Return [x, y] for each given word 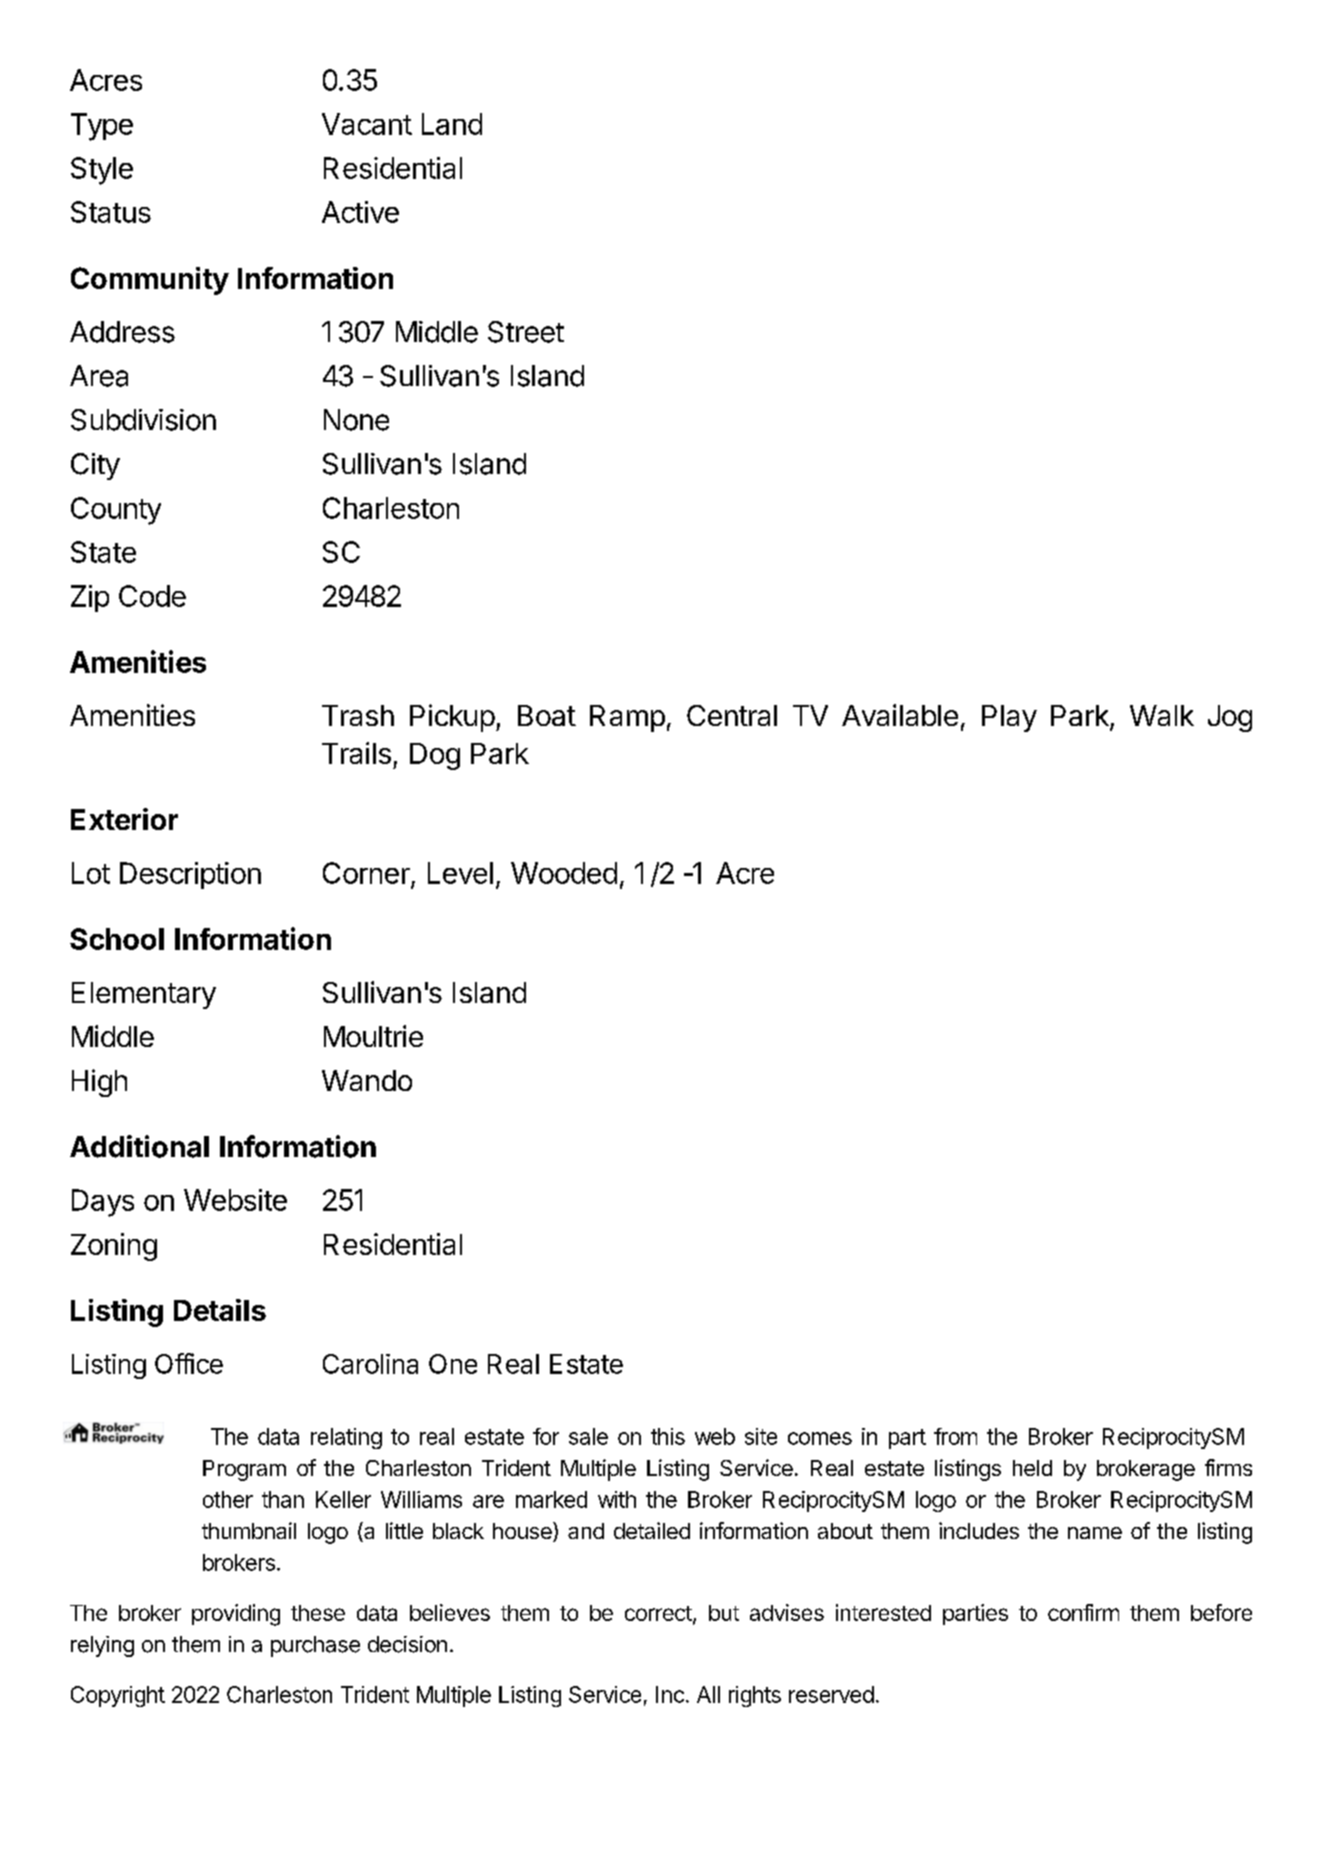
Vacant [367, 124]
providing [236, 1615]
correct [658, 1613]
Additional [139, 1146]
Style [102, 171]
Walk [1162, 715]
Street [526, 332]
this [668, 1436]
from [955, 1436]
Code [152, 596]
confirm [1083, 1612]
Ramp [627, 718]
